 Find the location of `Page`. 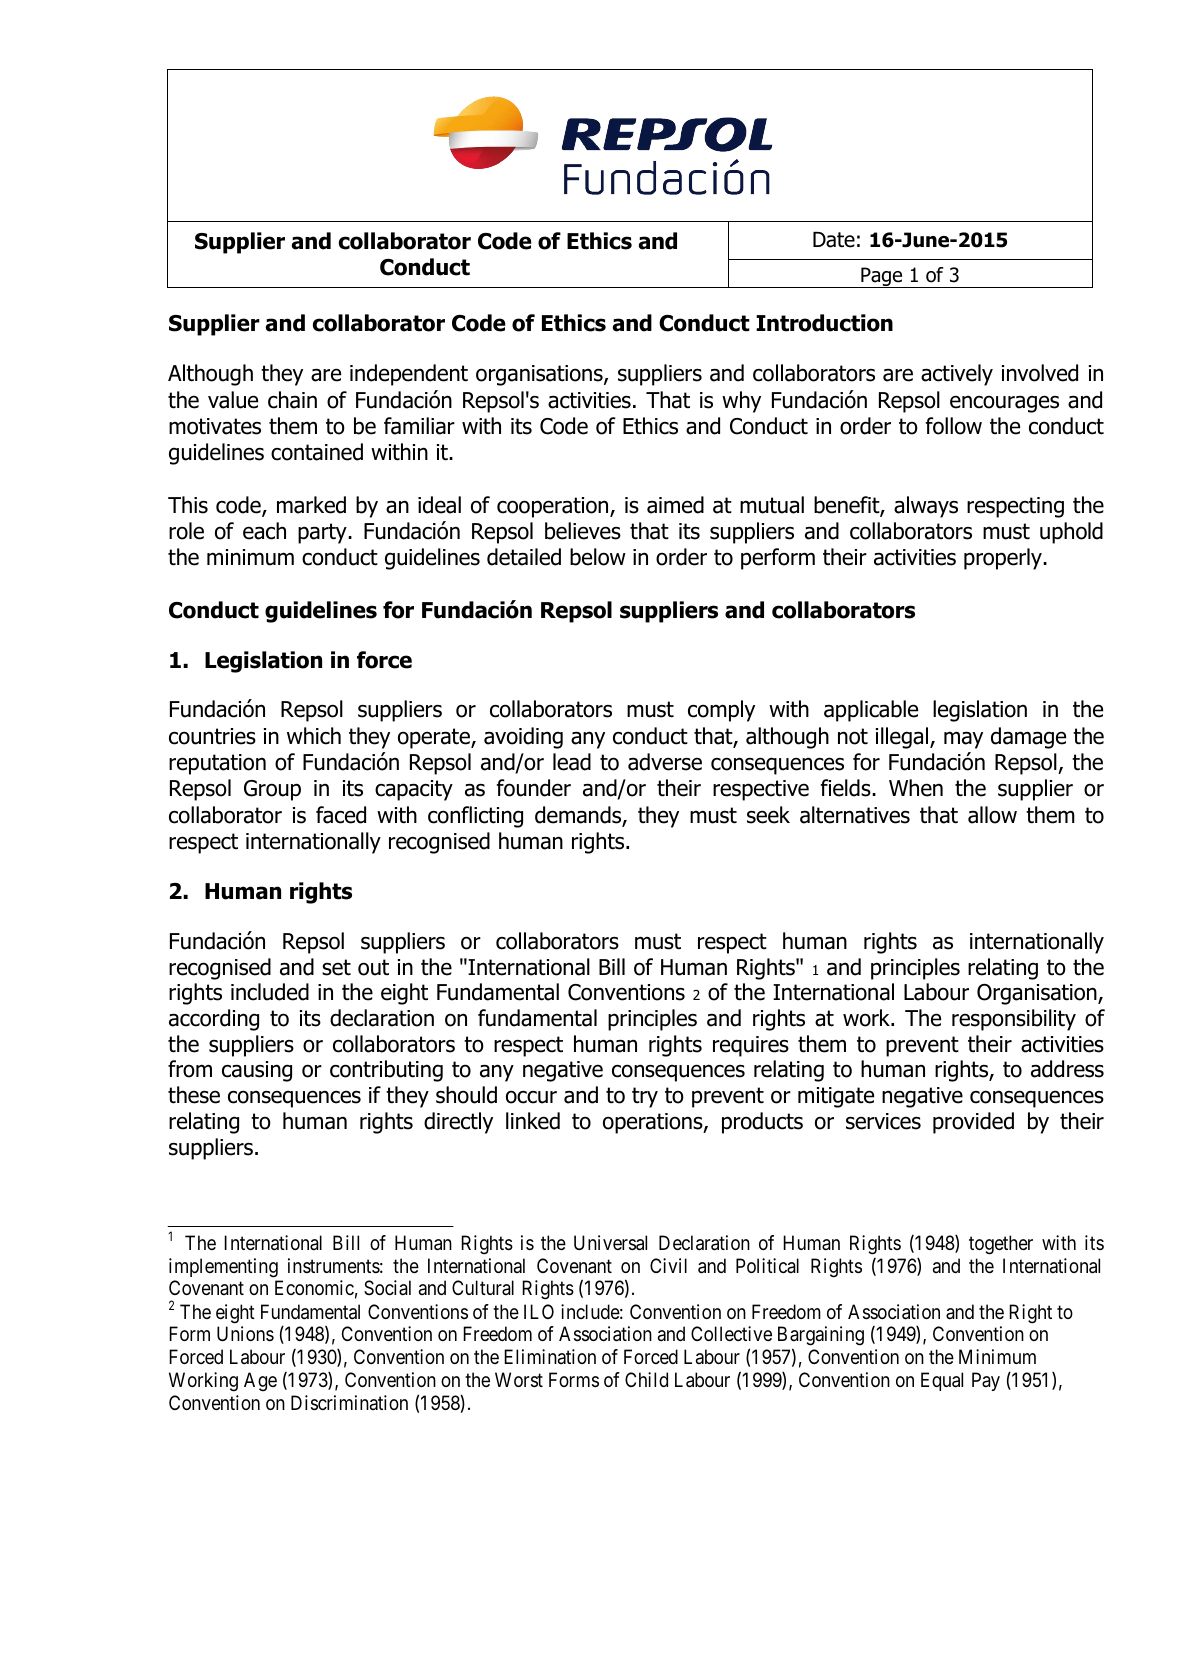

Page is located at coordinates (882, 277).
